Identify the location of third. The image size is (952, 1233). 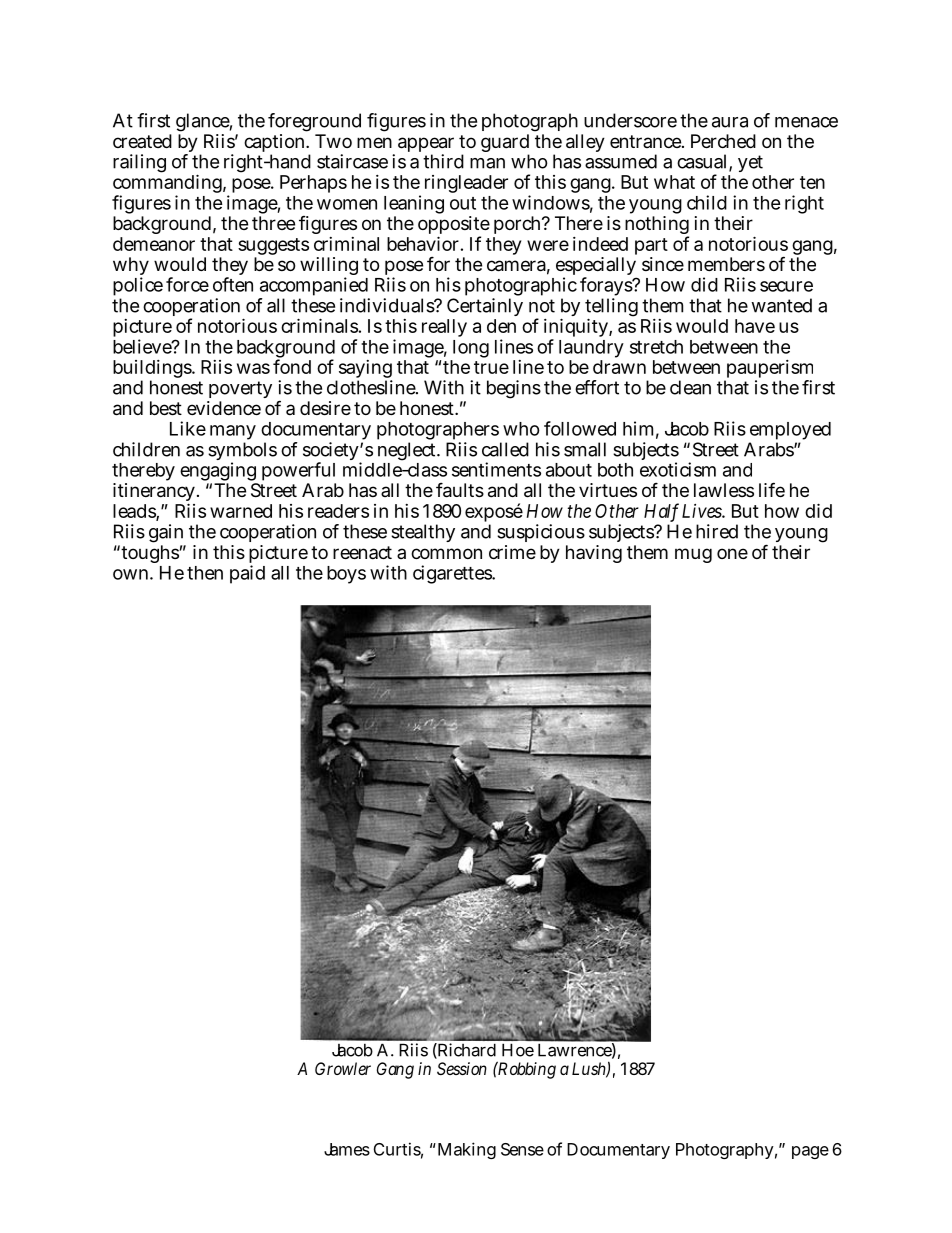
(443, 161).
